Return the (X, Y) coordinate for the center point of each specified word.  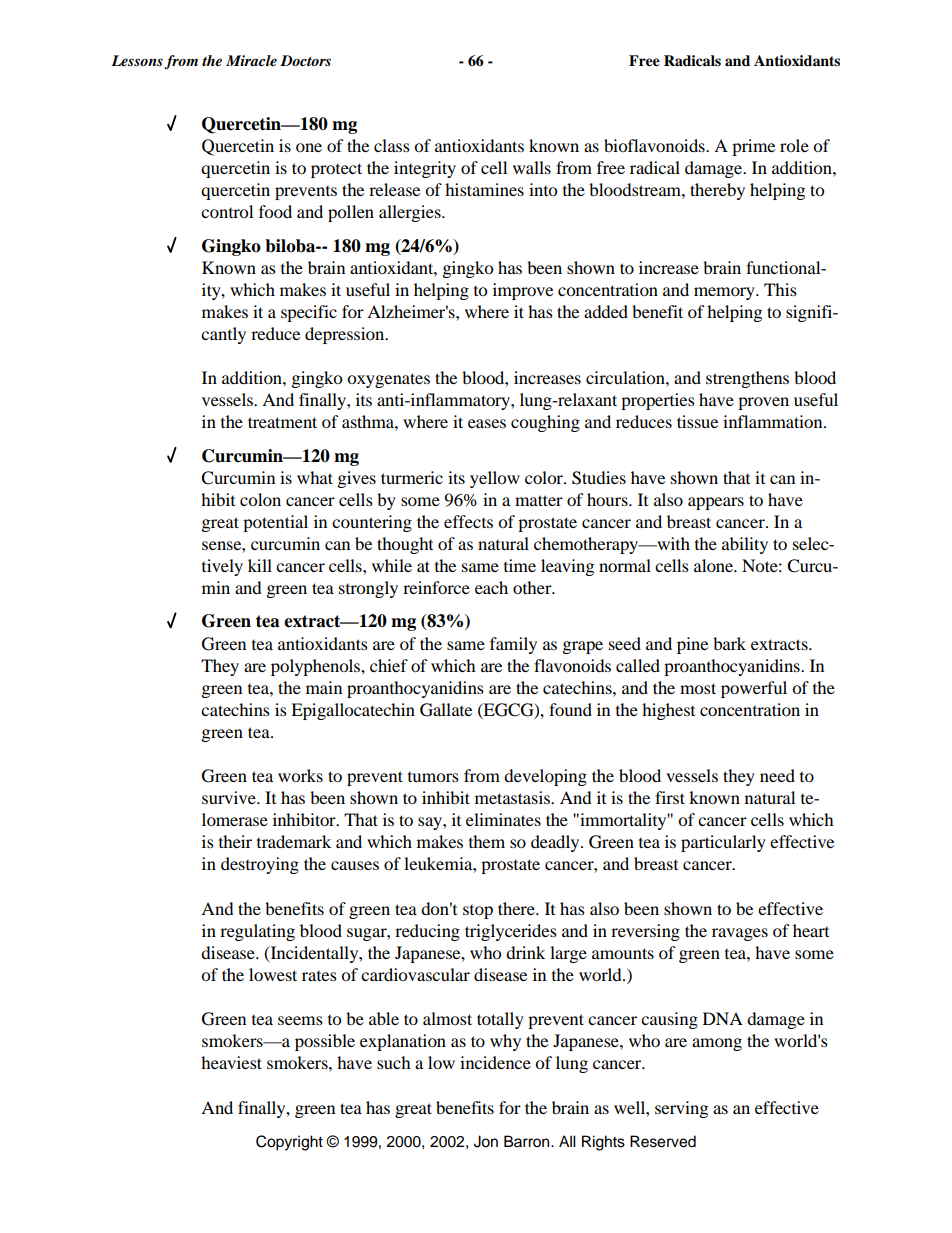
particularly (723, 843)
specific (309, 313)
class (392, 145)
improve (523, 291)
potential (275, 523)
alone (715, 565)
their (235, 841)
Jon (486, 1141)
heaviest (231, 1062)
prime (753, 147)
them (487, 841)
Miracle (251, 60)
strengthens (747, 379)
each (491, 587)
